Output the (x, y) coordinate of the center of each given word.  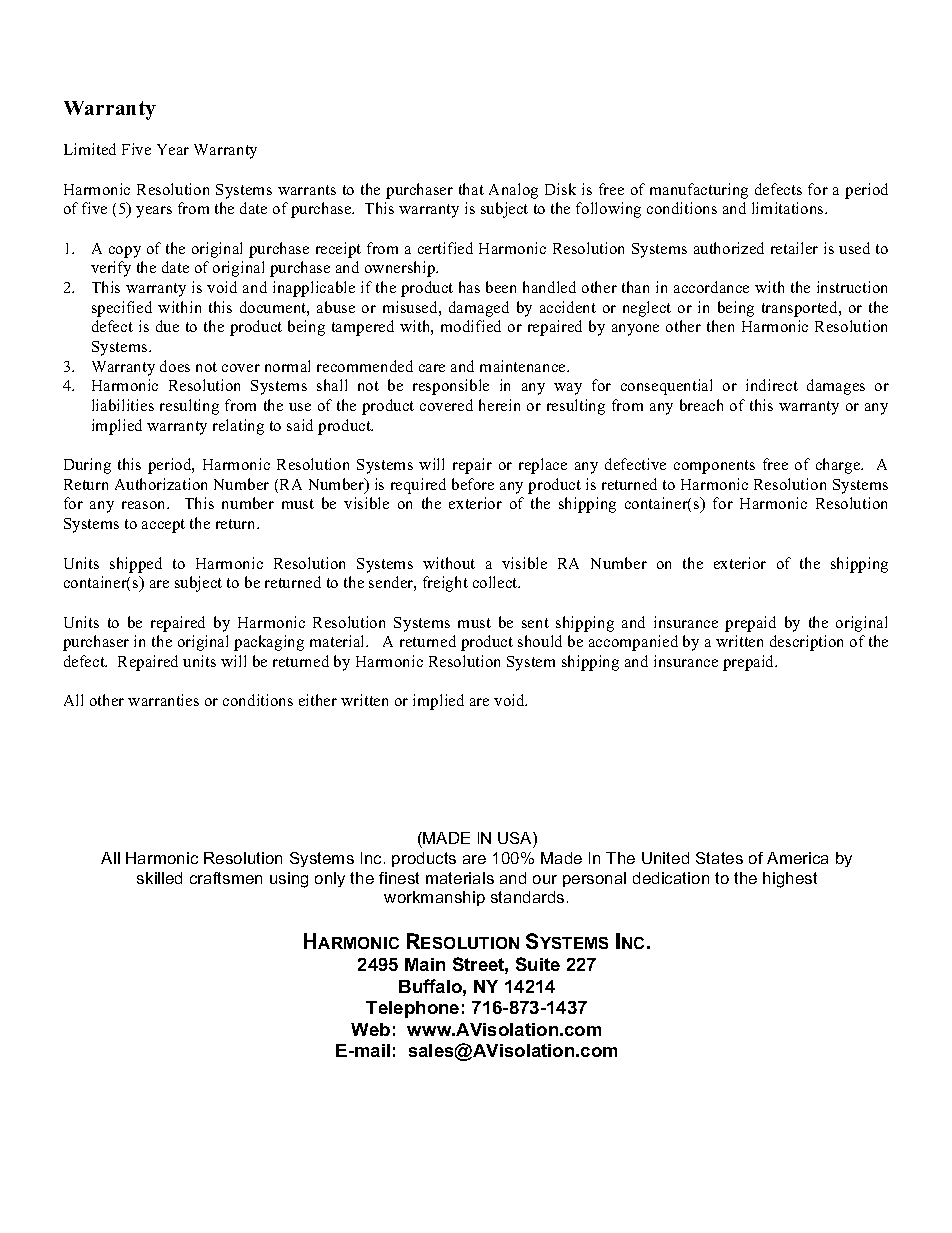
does (175, 366)
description (806, 643)
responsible (451, 387)
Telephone (412, 1009)
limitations (789, 208)
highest (790, 880)
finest (399, 878)
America (797, 858)
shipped (136, 565)
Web (370, 1029)
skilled (159, 878)
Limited (90, 149)
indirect (772, 385)
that (471, 189)
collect (496, 582)
